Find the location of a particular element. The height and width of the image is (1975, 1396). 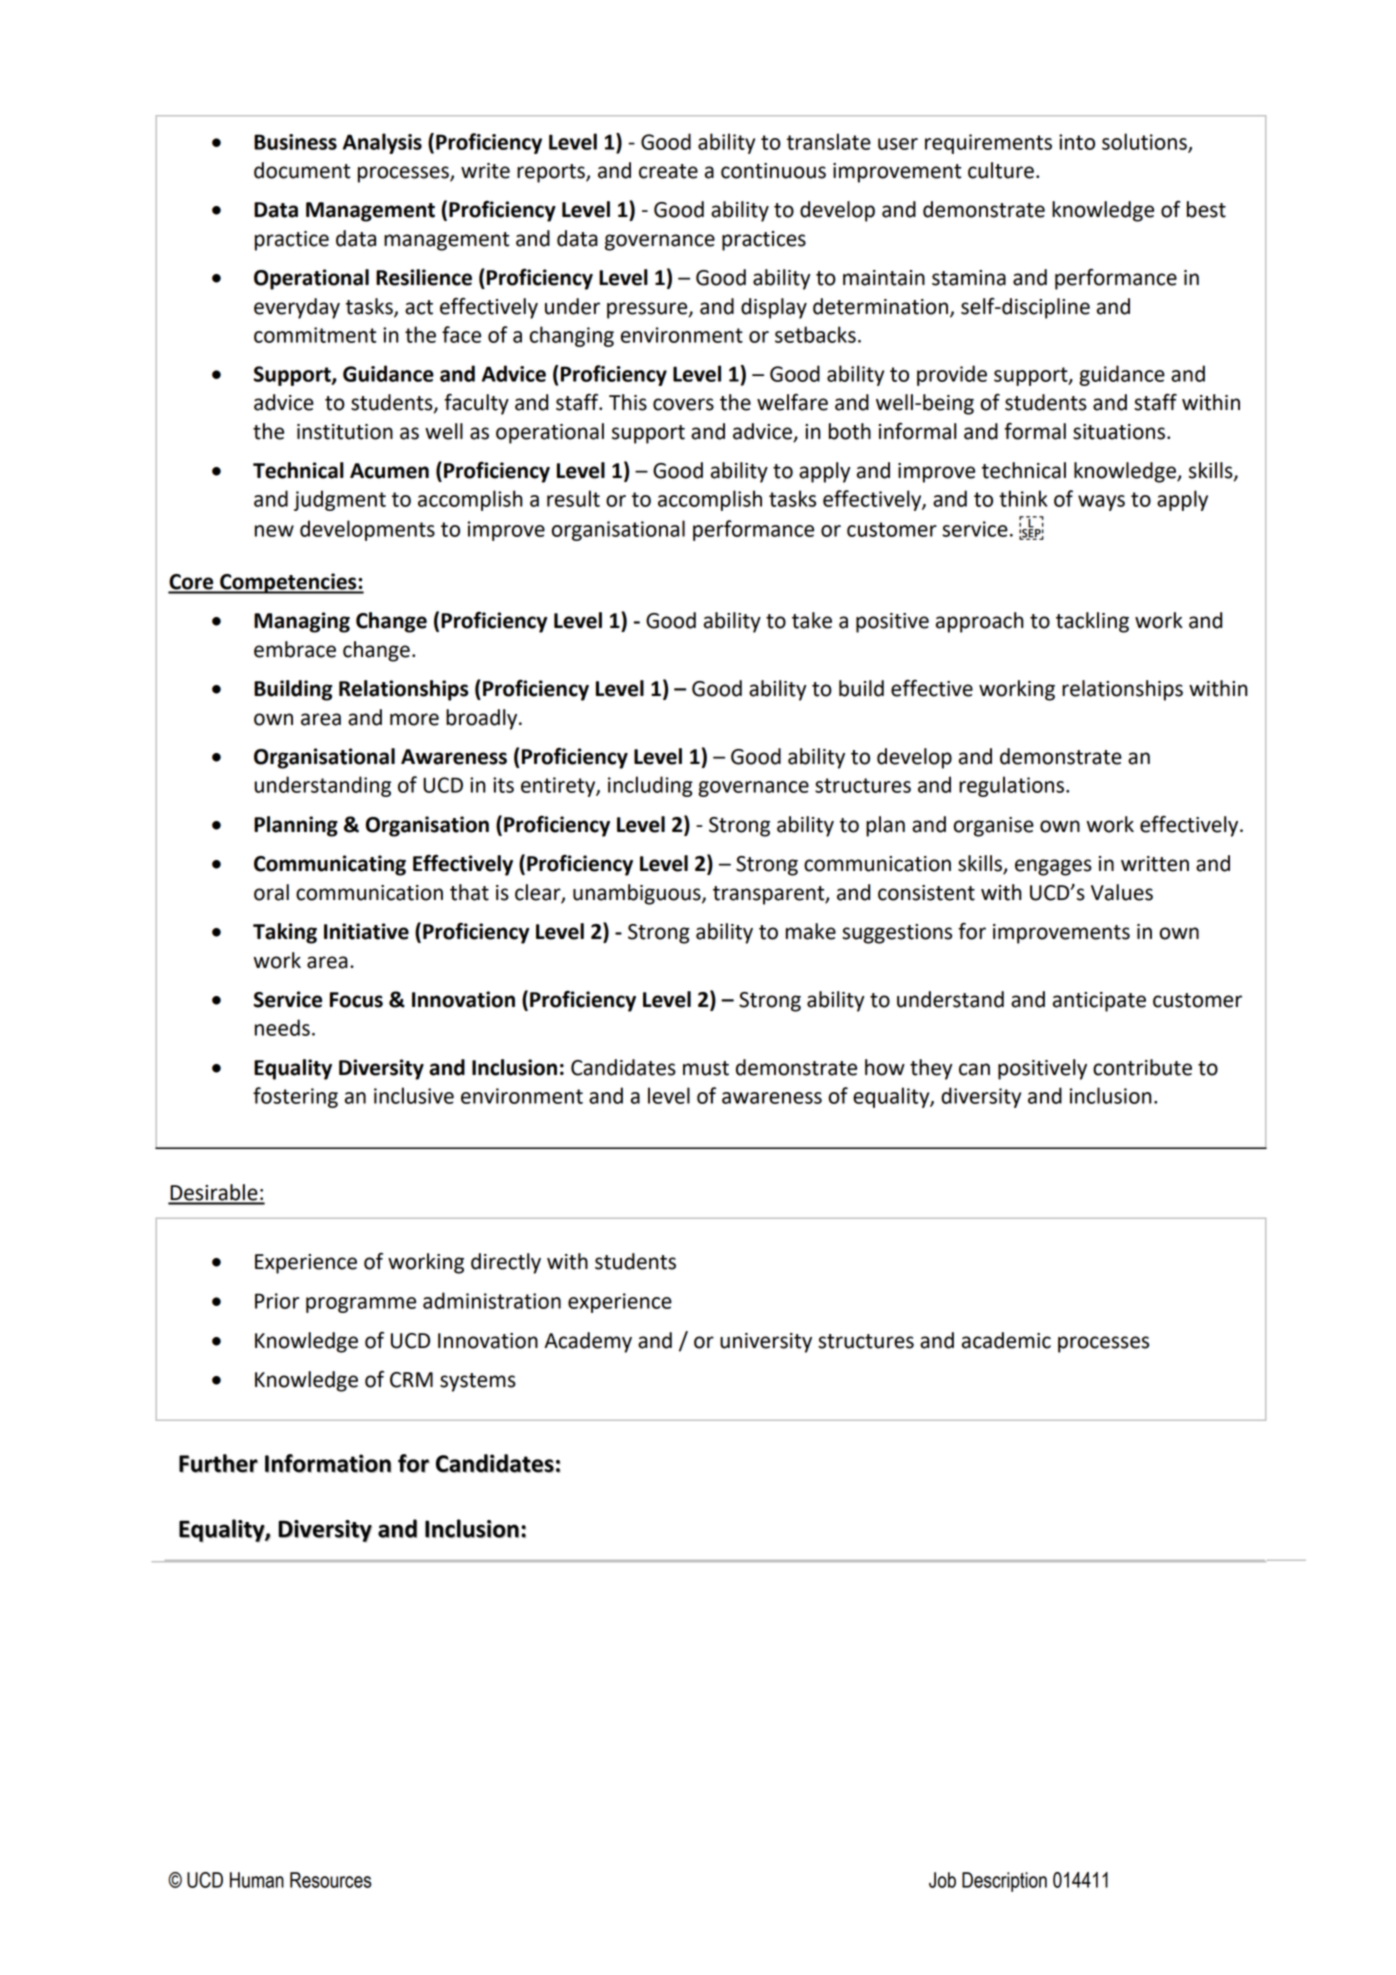

must is located at coordinates (706, 1068).
